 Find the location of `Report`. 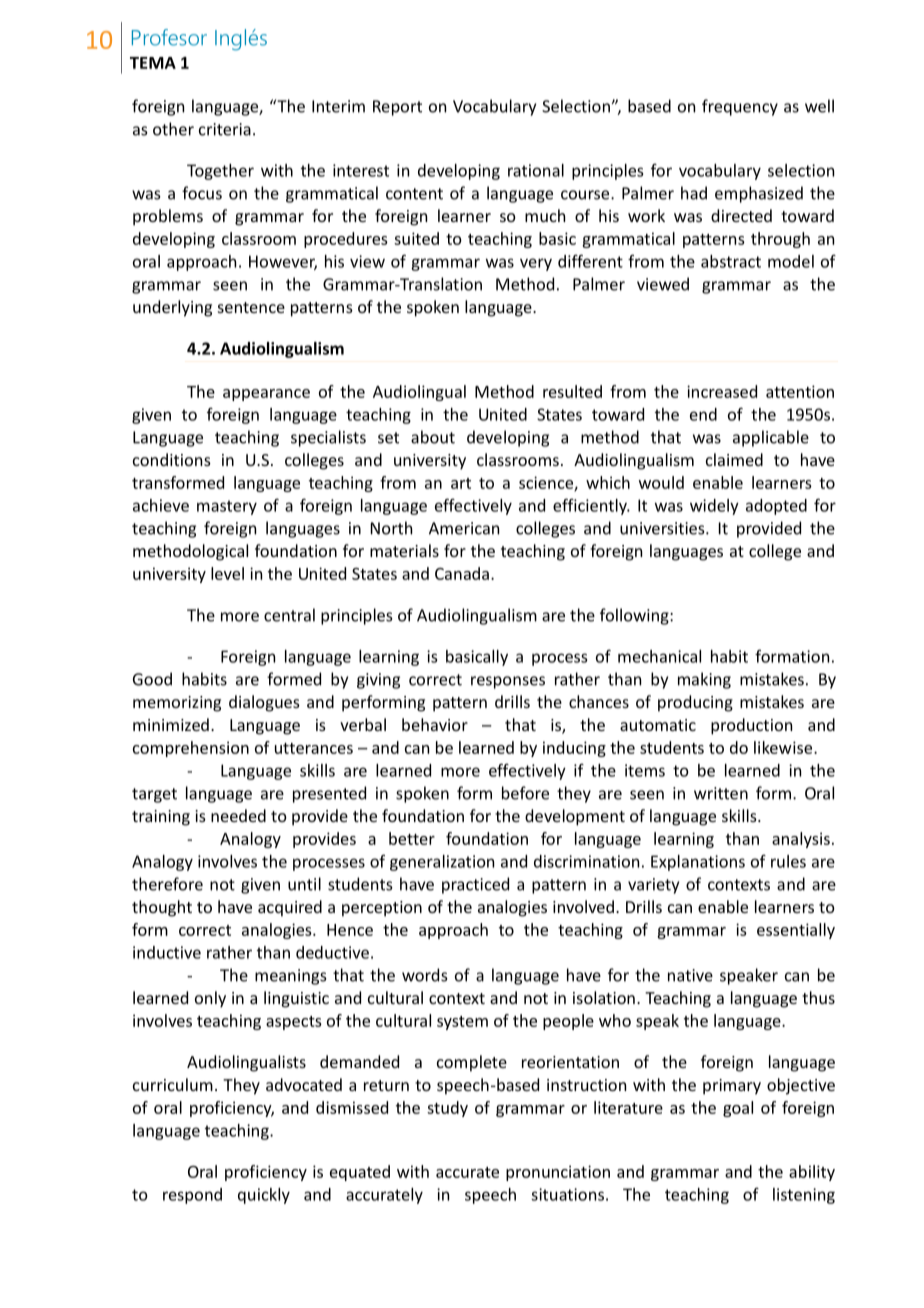

Report is located at coordinates (397, 108).
